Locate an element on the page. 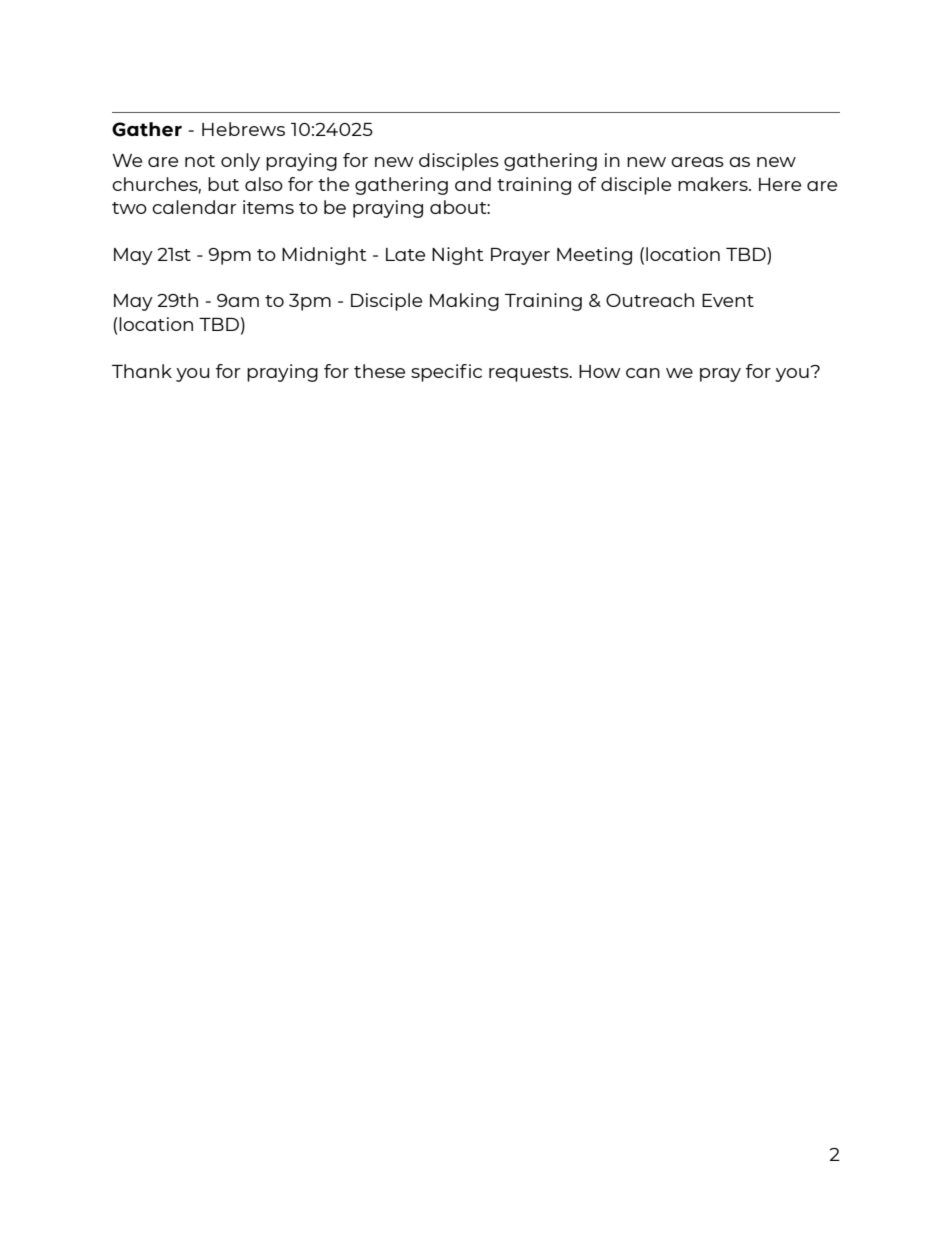 The height and width of the page is (1233, 952). Hebrews is located at coordinates (243, 129).
